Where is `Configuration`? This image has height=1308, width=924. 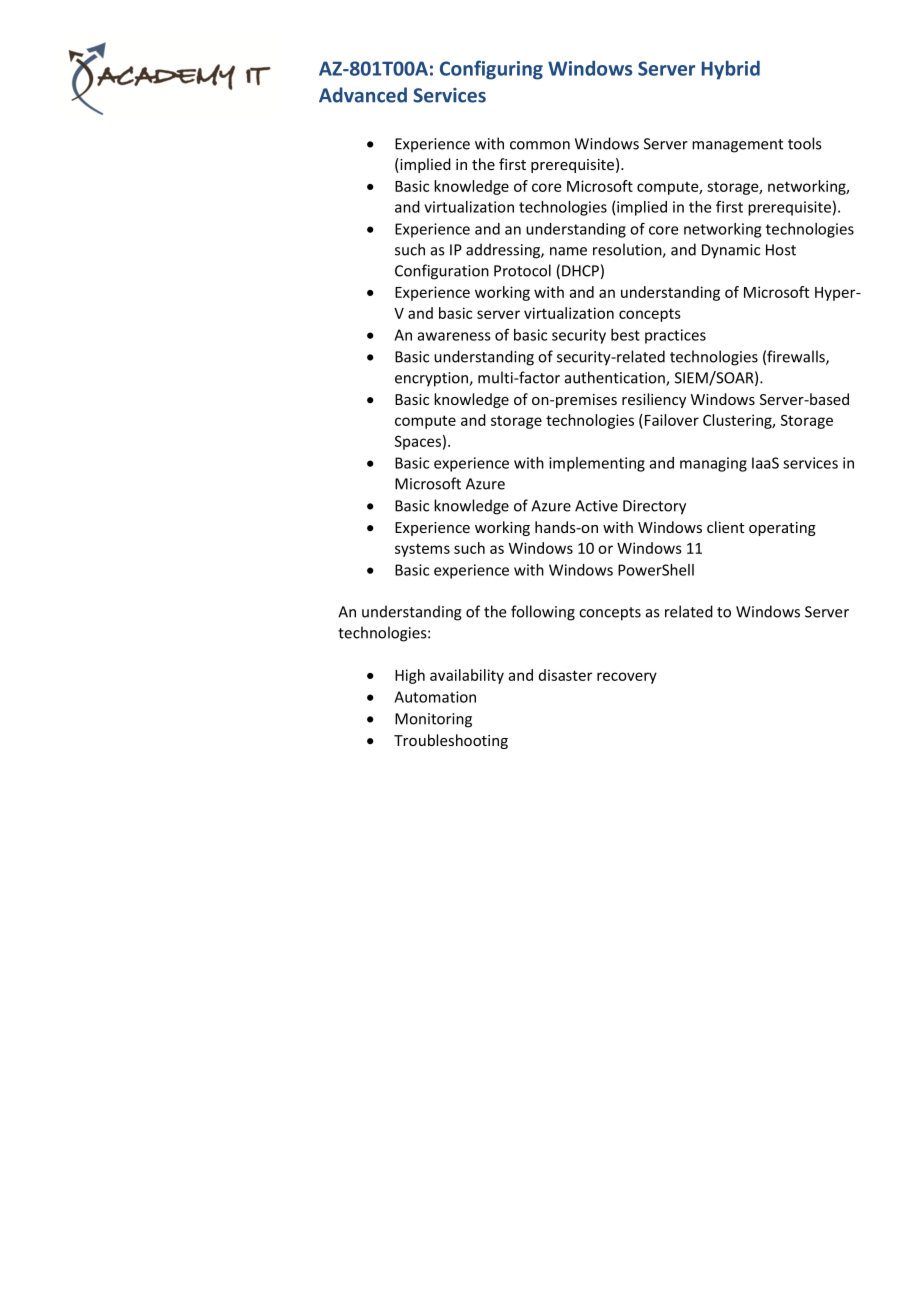 Configuration is located at coordinates (442, 272).
